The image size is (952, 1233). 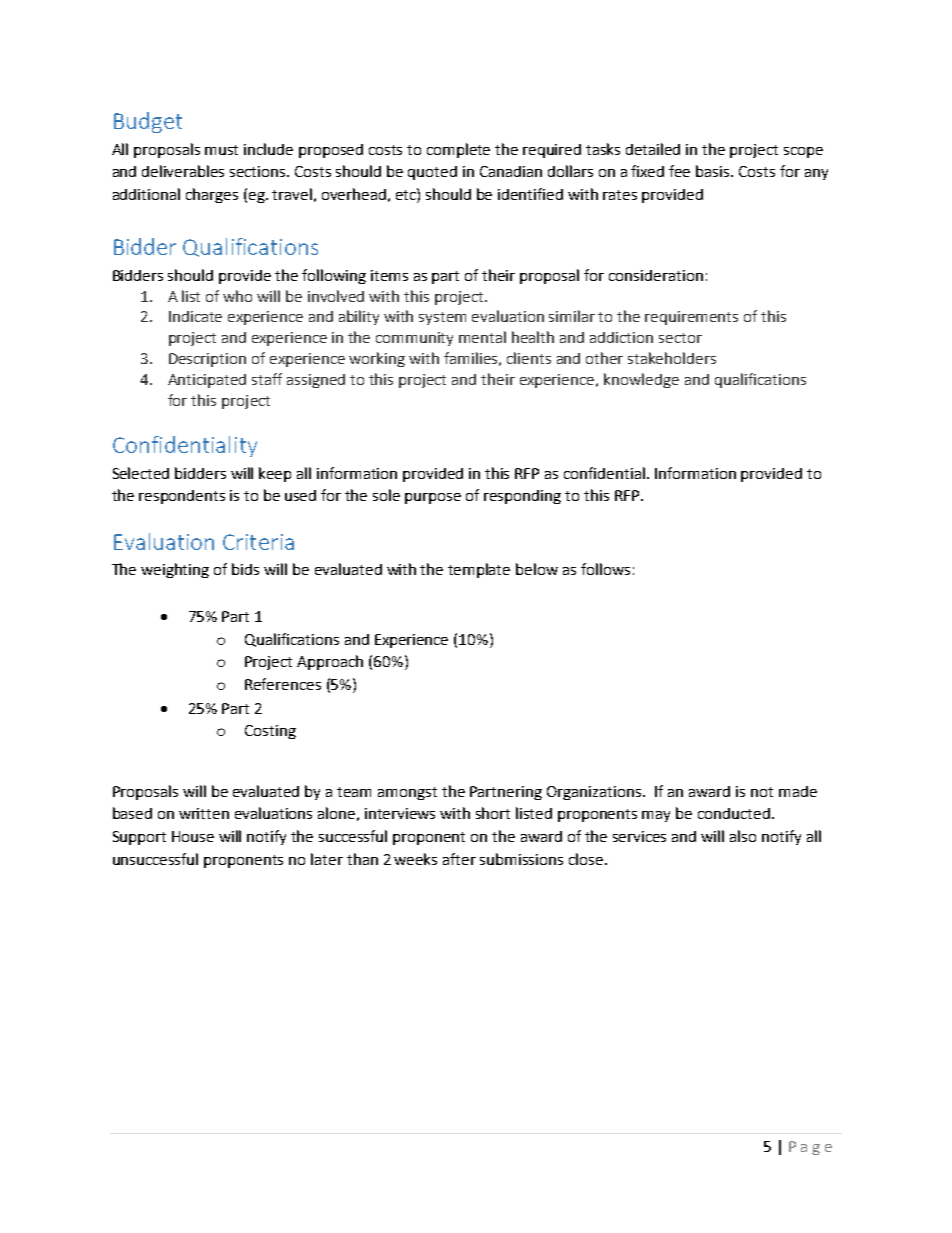 I want to click on follows, so click(x=605, y=569).
